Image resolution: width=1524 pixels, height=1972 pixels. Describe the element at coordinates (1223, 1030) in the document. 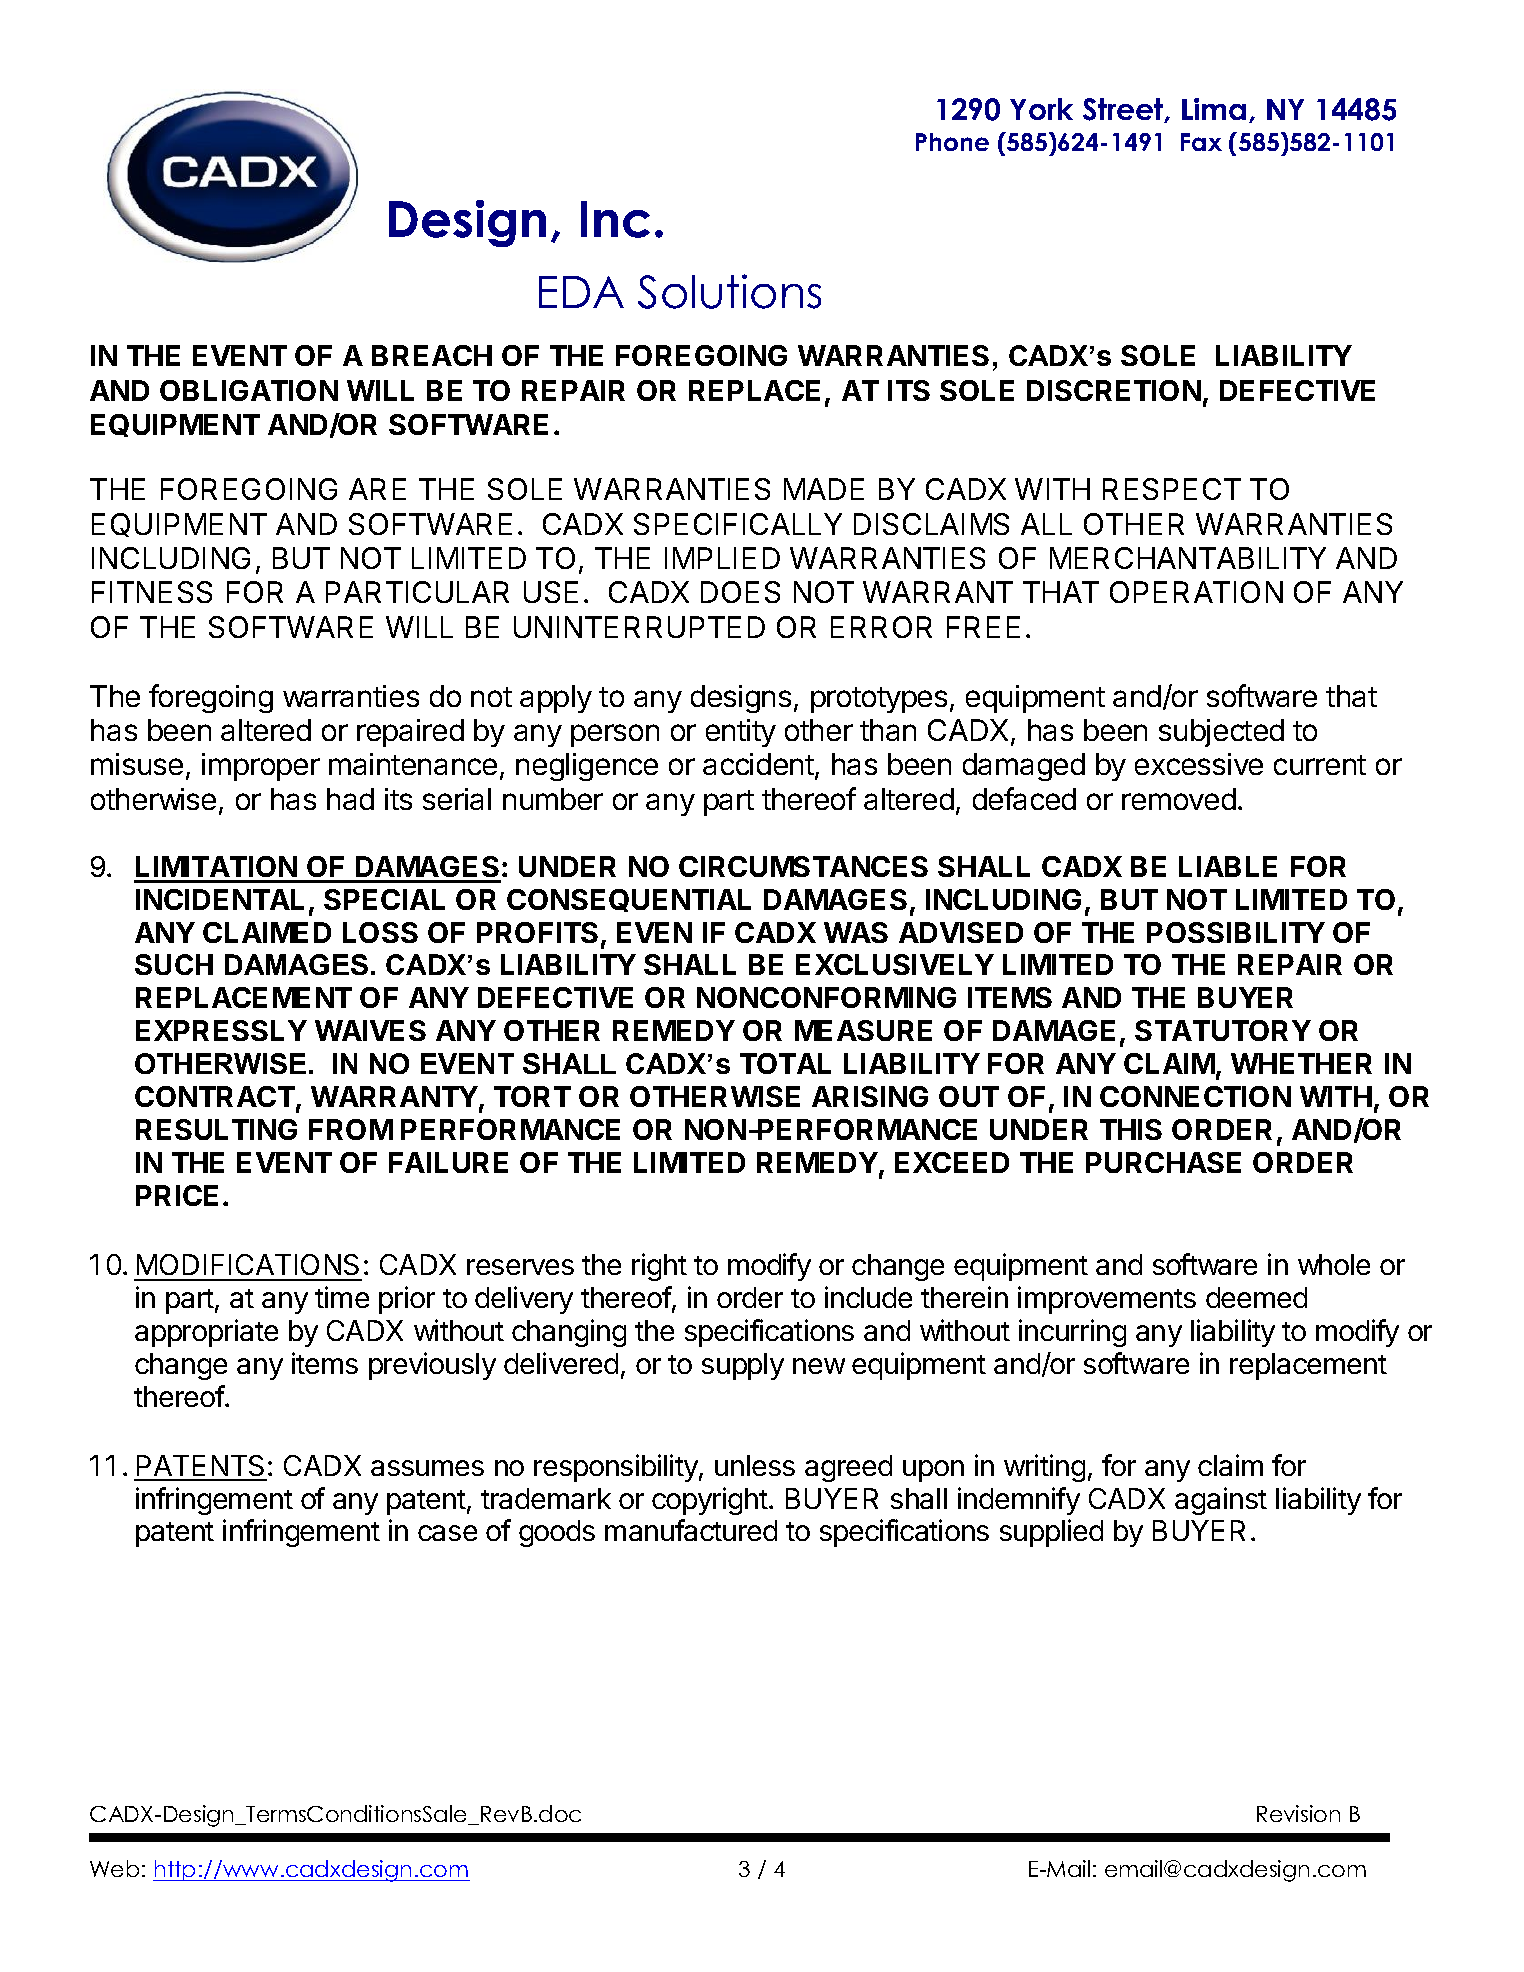

I see `STATUTORY` at that location.
